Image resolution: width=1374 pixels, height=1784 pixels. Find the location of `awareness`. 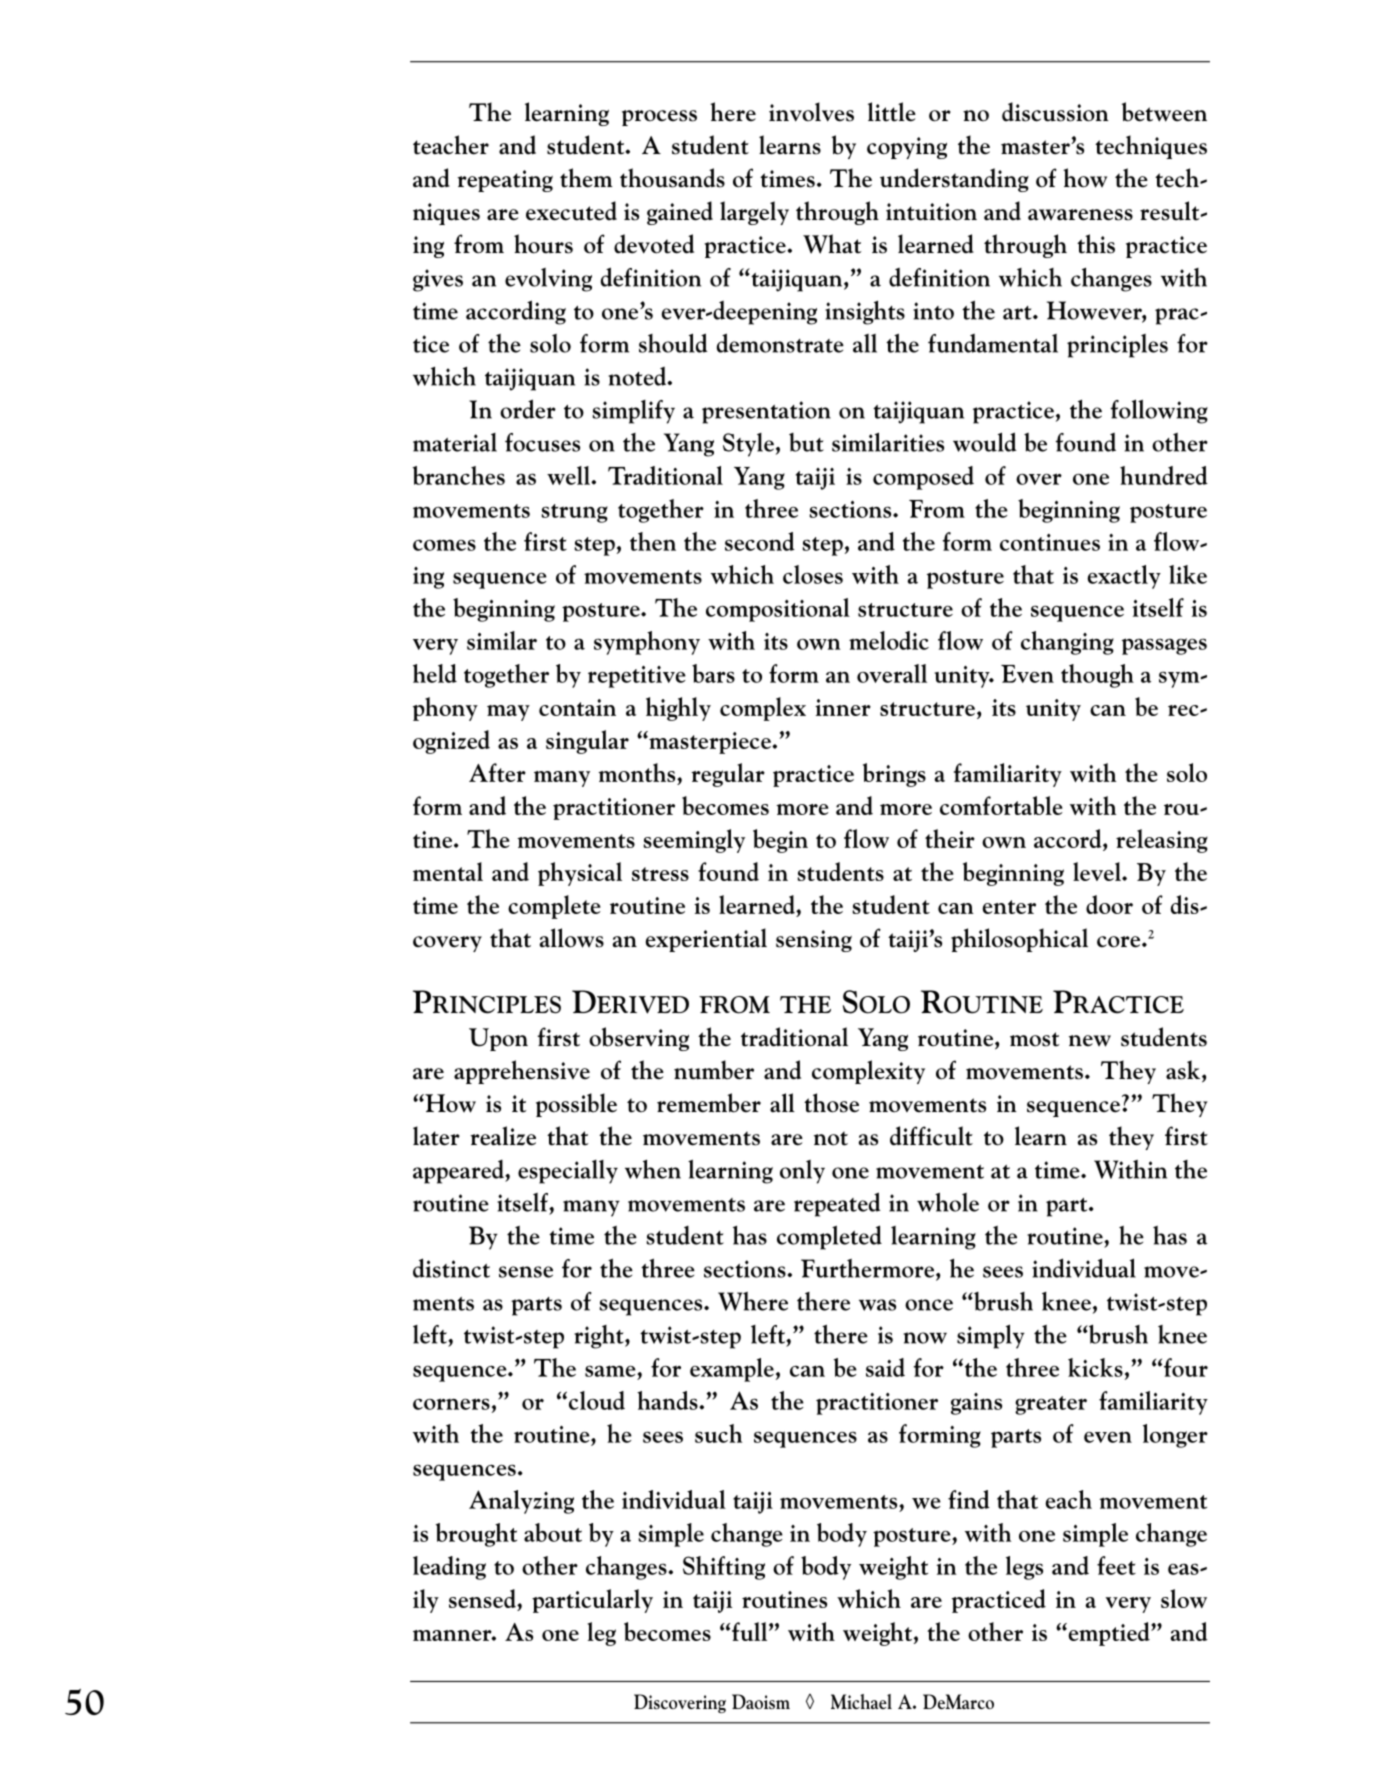

awareness is located at coordinates (1080, 215).
